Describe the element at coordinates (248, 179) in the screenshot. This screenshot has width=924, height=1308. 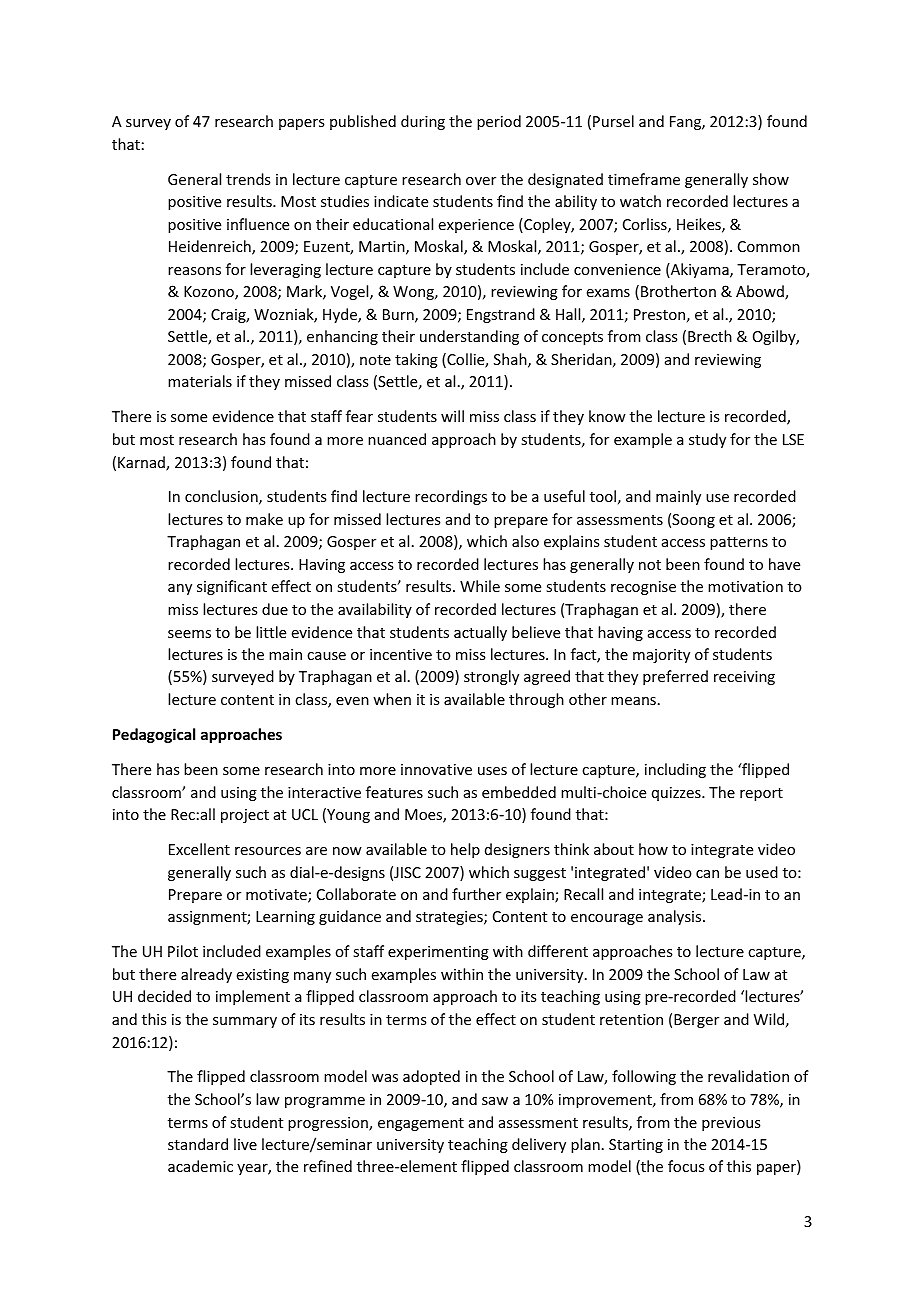
I see `trends` at that location.
